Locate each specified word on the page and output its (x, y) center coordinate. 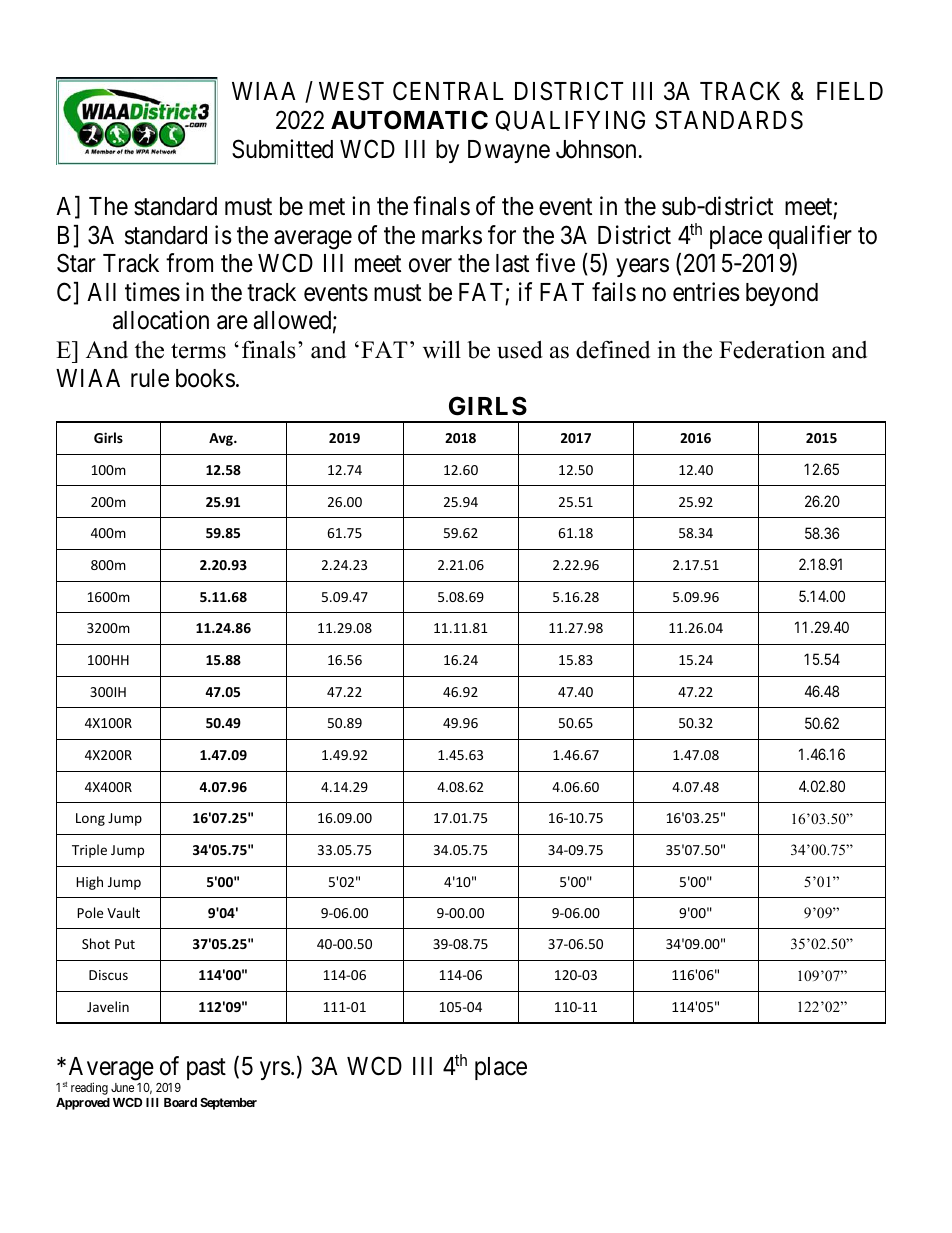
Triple (89, 851)
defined (613, 350)
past (206, 1069)
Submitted (282, 149)
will (442, 349)
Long (90, 819)
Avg (222, 439)
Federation (772, 350)
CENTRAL (448, 91)
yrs (275, 1071)
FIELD (850, 91)
